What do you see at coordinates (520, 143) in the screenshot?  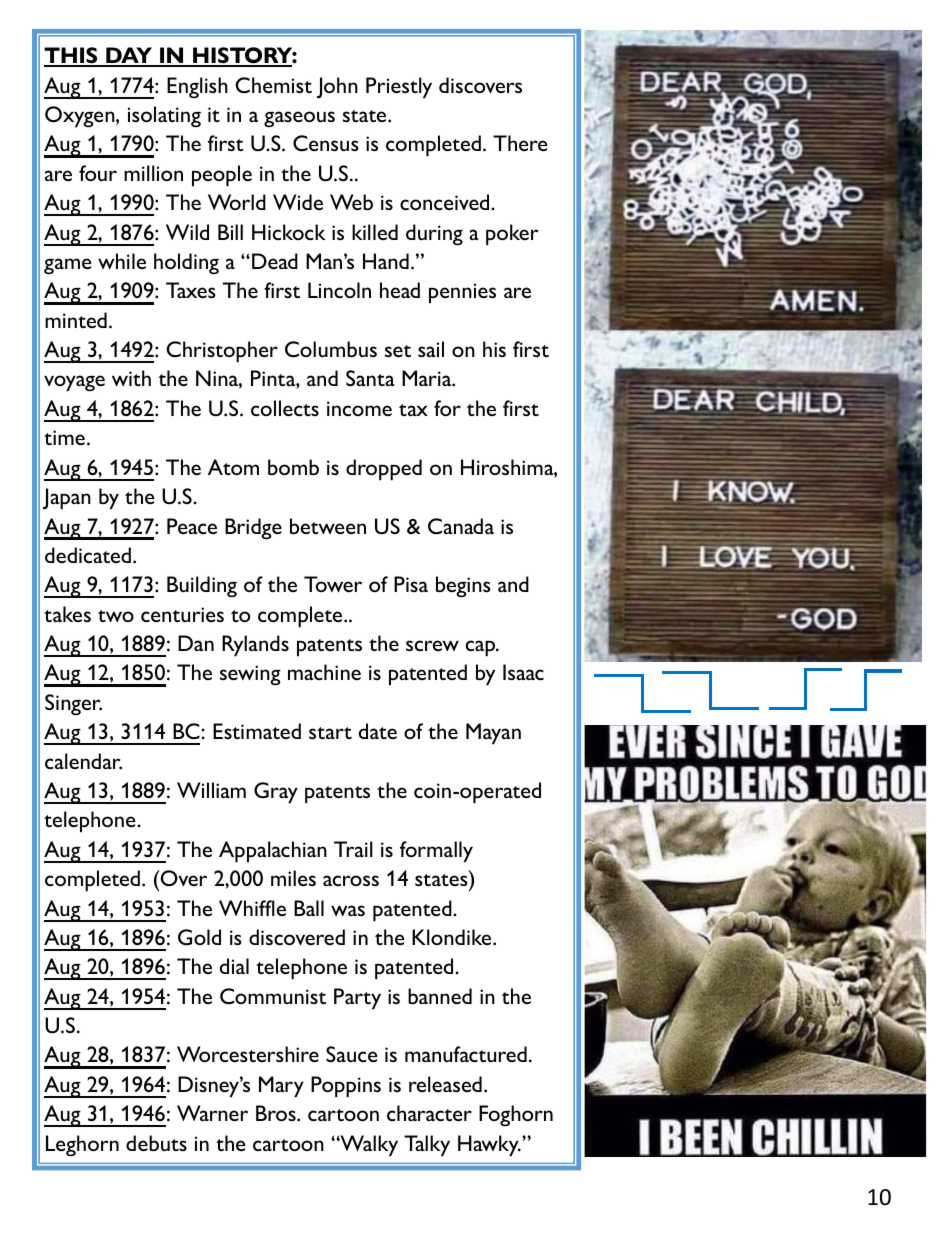 I see `There` at bounding box center [520, 143].
